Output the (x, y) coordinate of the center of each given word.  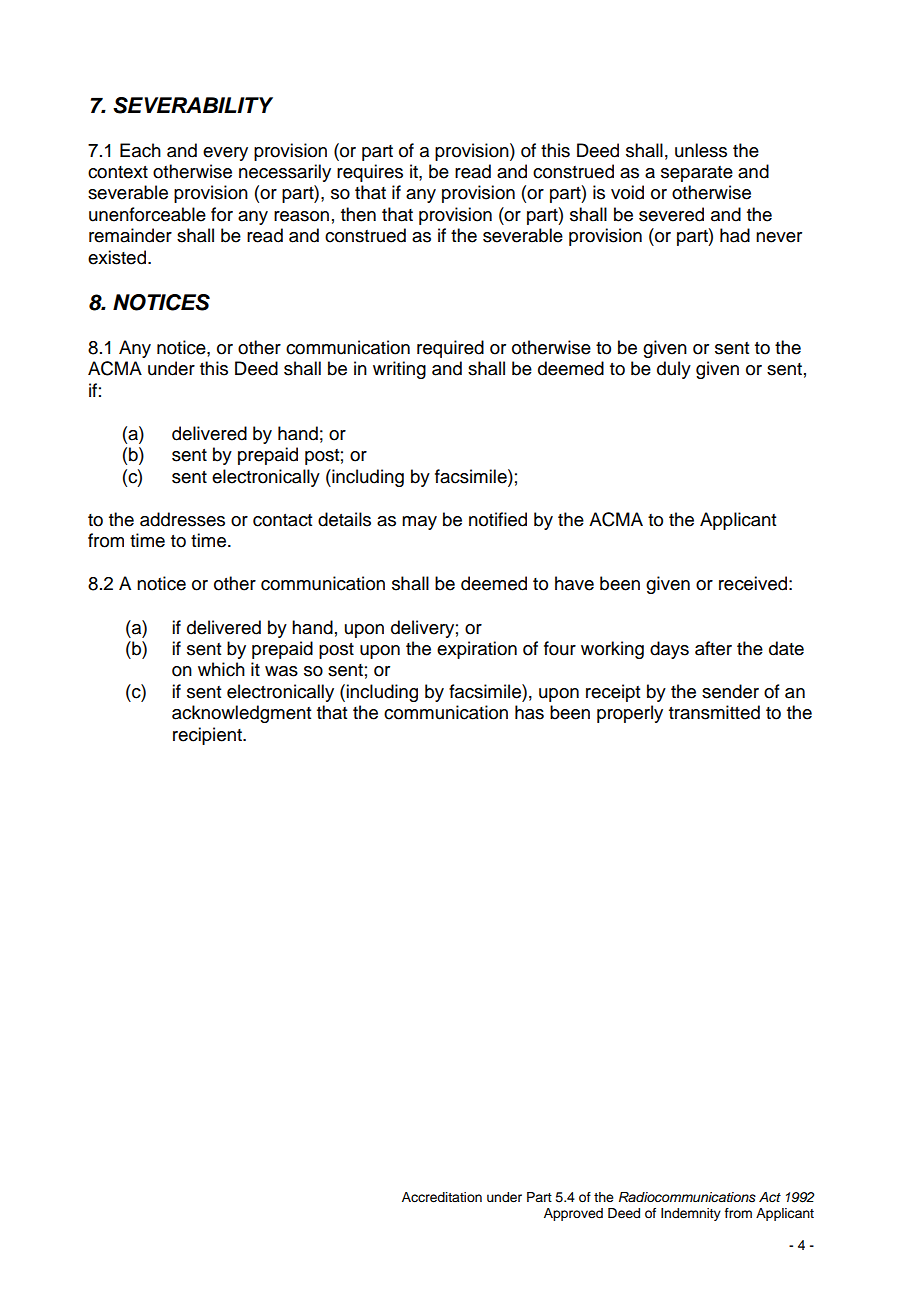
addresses (182, 519)
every (225, 154)
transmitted (714, 712)
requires (370, 173)
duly (674, 370)
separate (697, 174)
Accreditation (442, 1197)
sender (730, 691)
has (529, 712)
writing (399, 370)
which (221, 669)
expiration (477, 650)
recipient (208, 736)
